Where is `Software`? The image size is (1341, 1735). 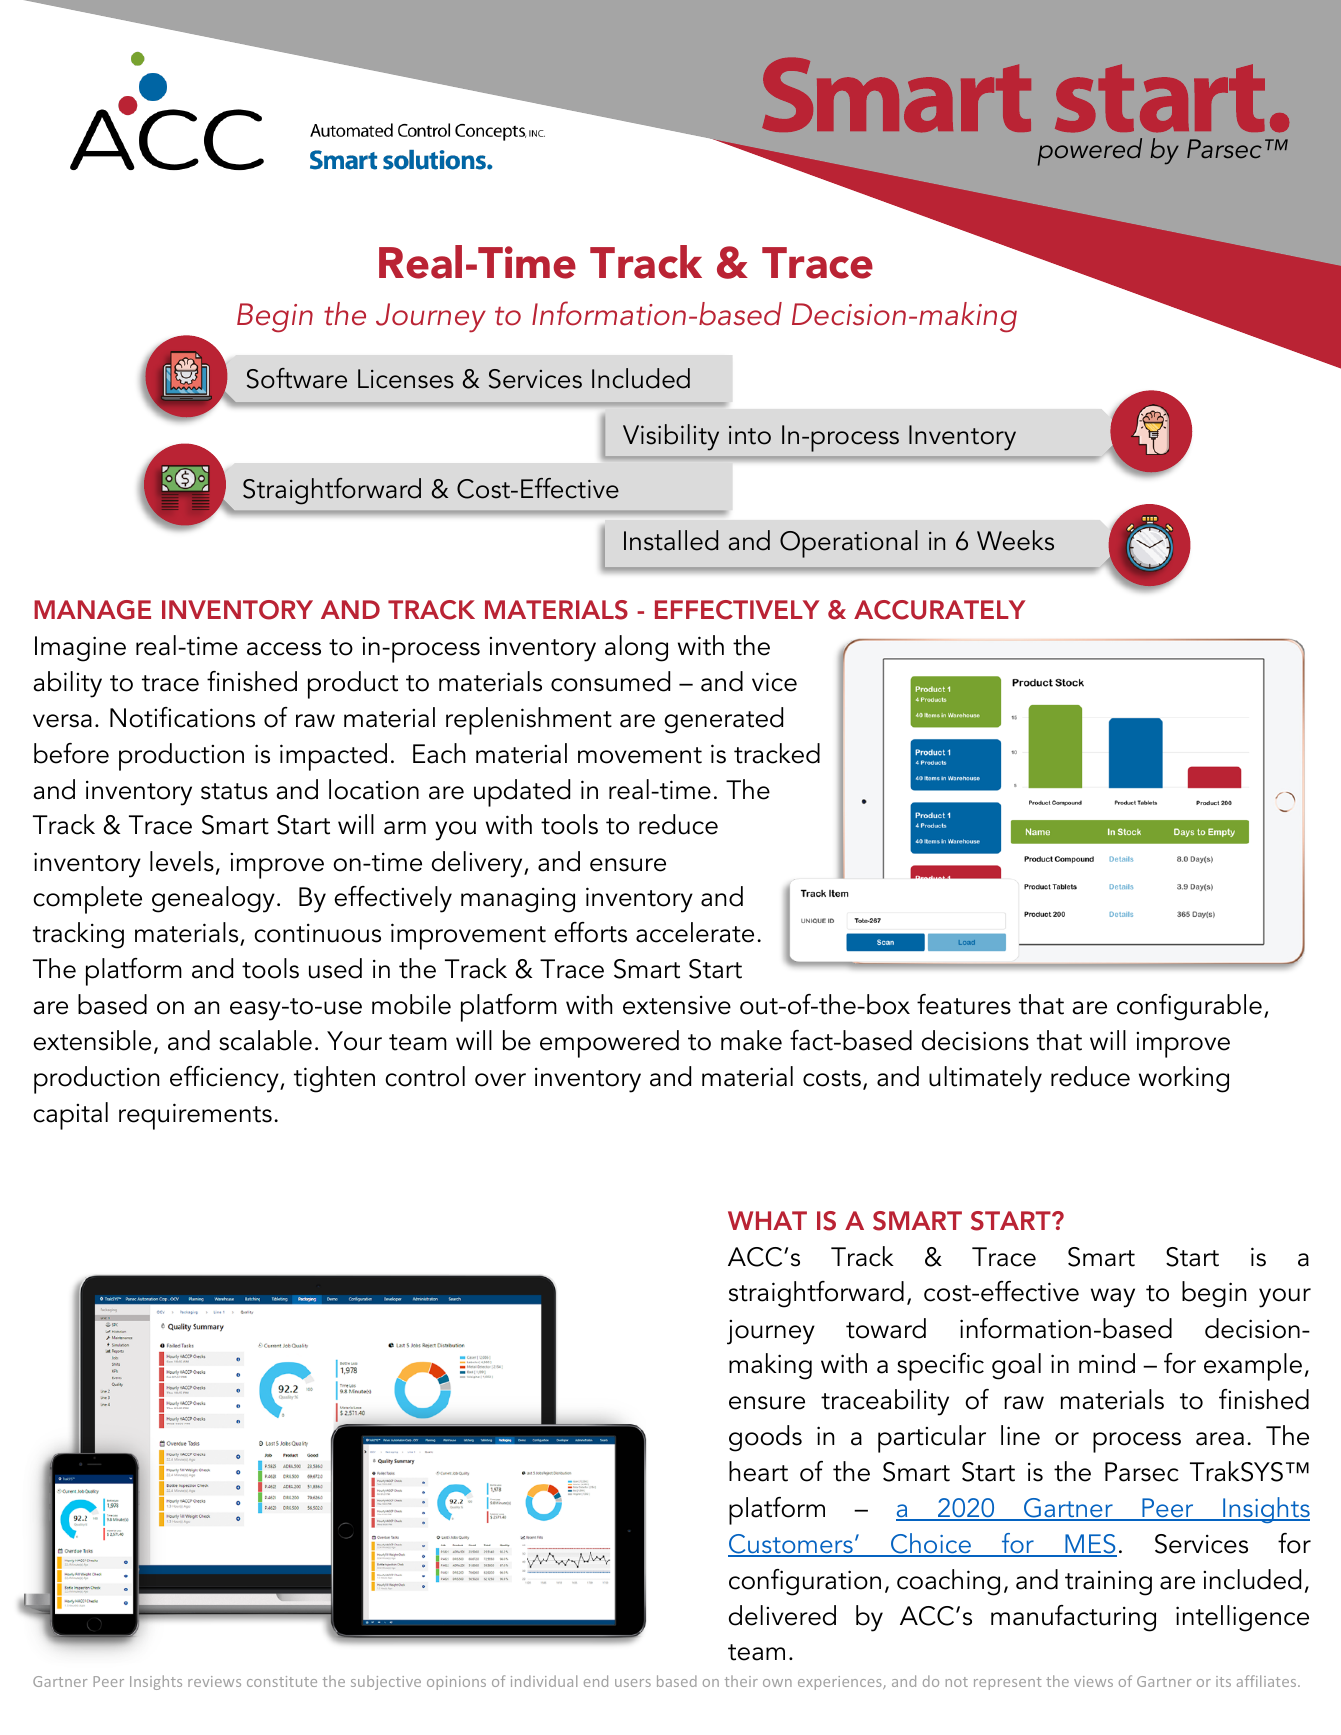
Software is located at coordinates (297, 378).
